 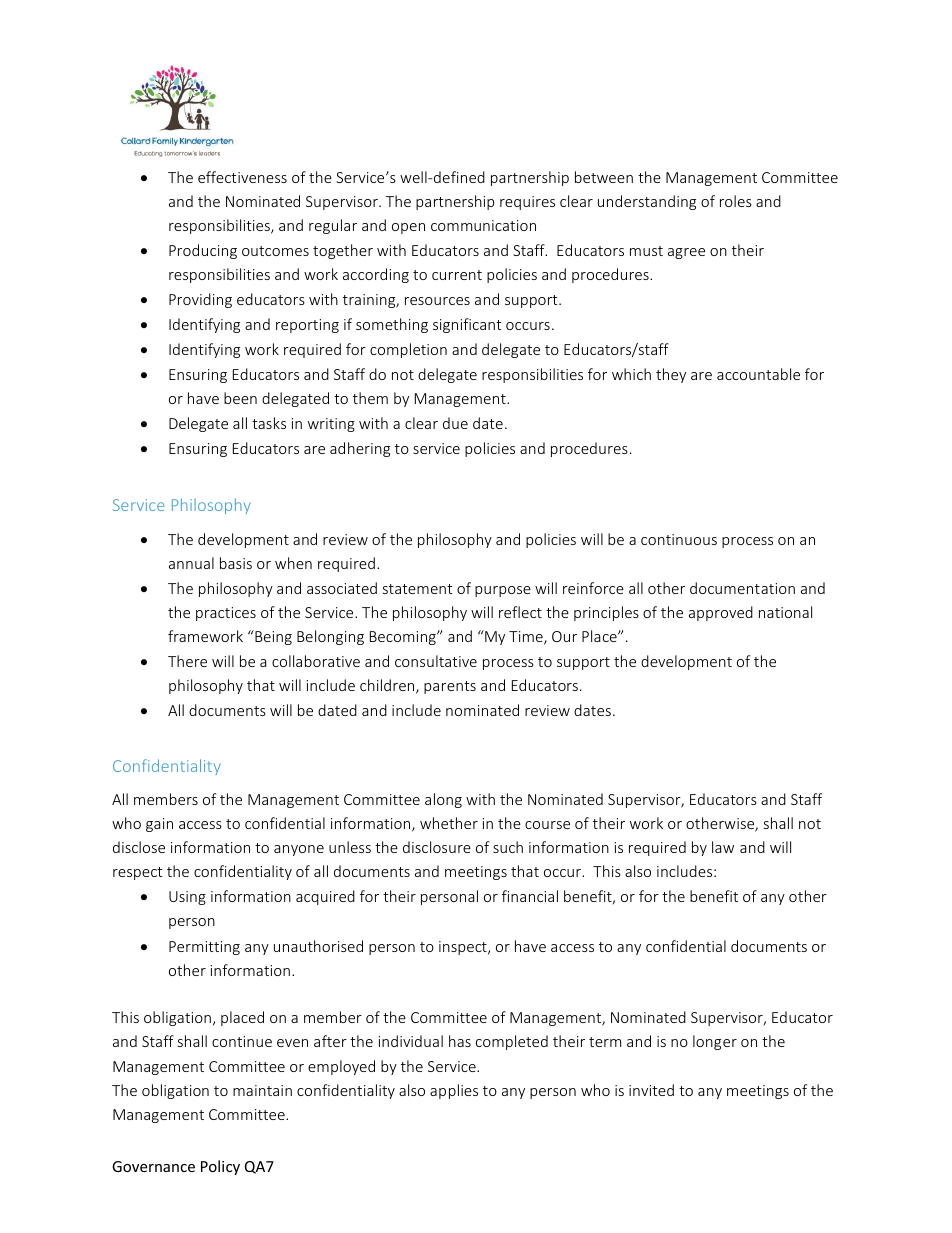 I want to click on law, so click(x=723, y=847).
